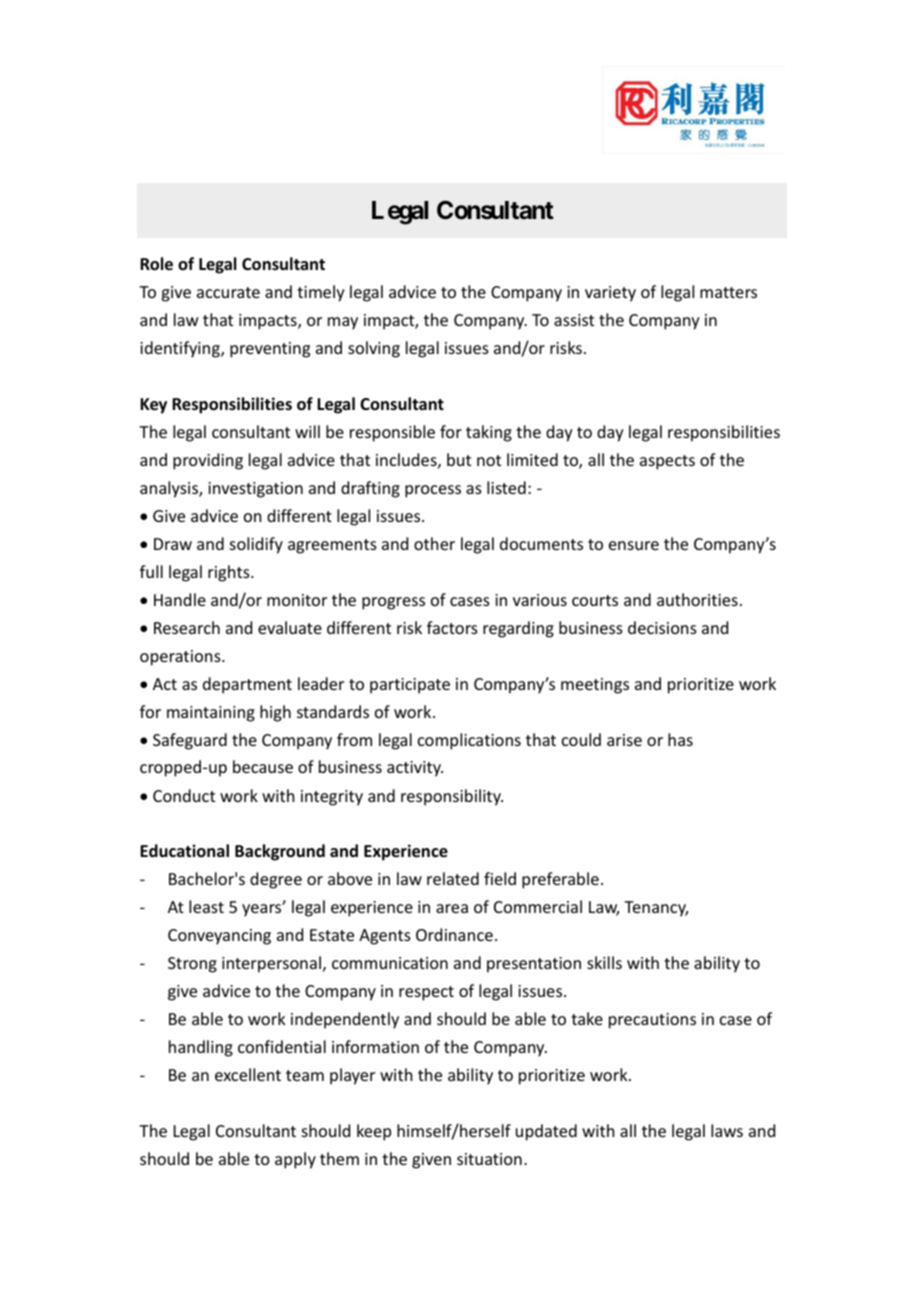 Image resolution: width=924 pixels, height=1308 pixels. I want to click on solving, so click(374, 349).
